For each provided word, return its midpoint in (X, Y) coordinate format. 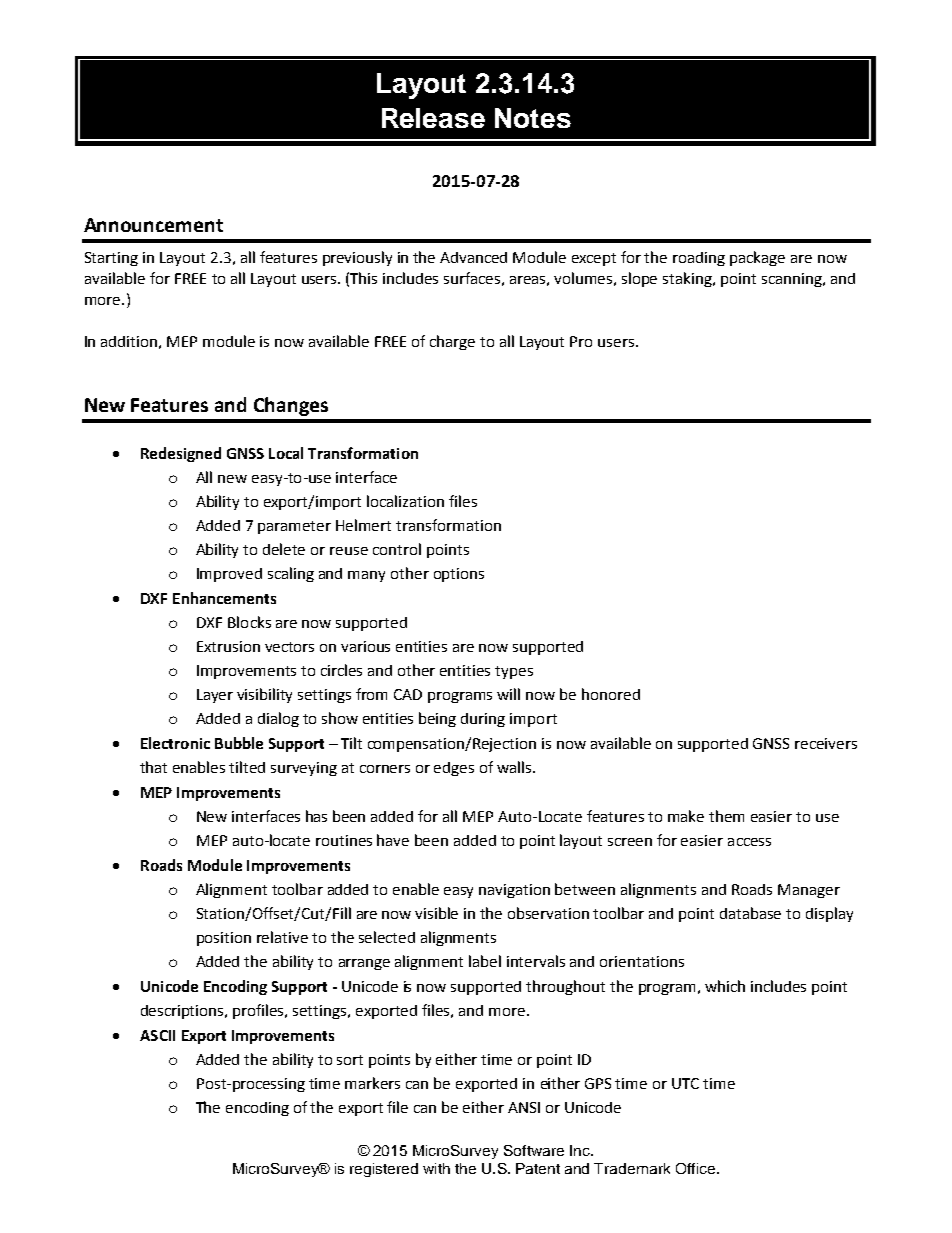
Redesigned (181, 454)
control (397, 549)
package (757, 258)
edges (454, 769)
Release (433, 118)
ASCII (157, 1035)
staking (688, 279)
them (726, 816)
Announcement (153, 225)
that (153, 767)
